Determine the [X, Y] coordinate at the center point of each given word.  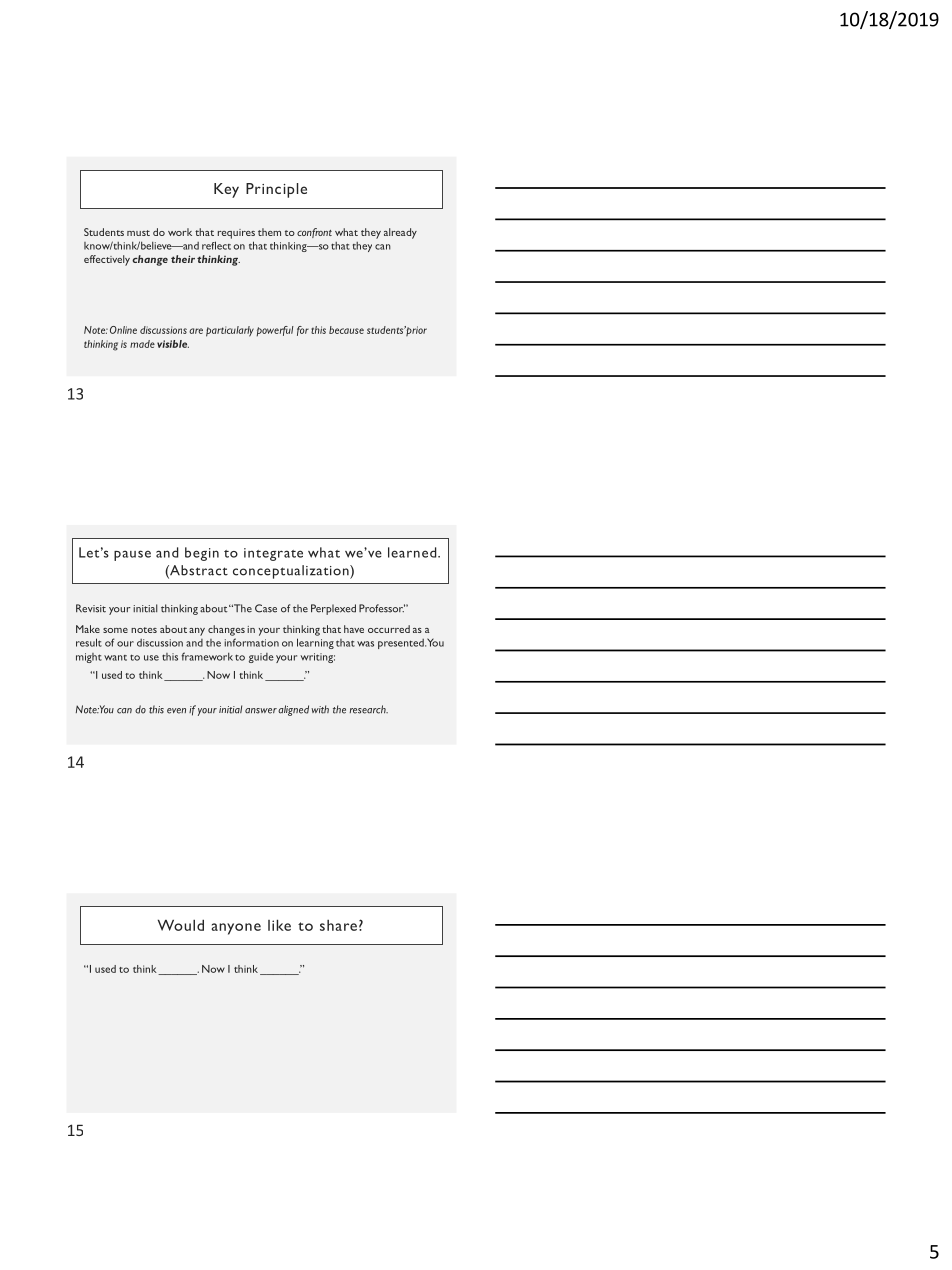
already [400, 233]
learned [413, 552]
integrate [273, 554]
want [115, 658]
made [142, 344]
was [365, 644]
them [269, 232]
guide [261, 658]
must [138, 233]
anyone [236, 929]
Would [181, 925]
